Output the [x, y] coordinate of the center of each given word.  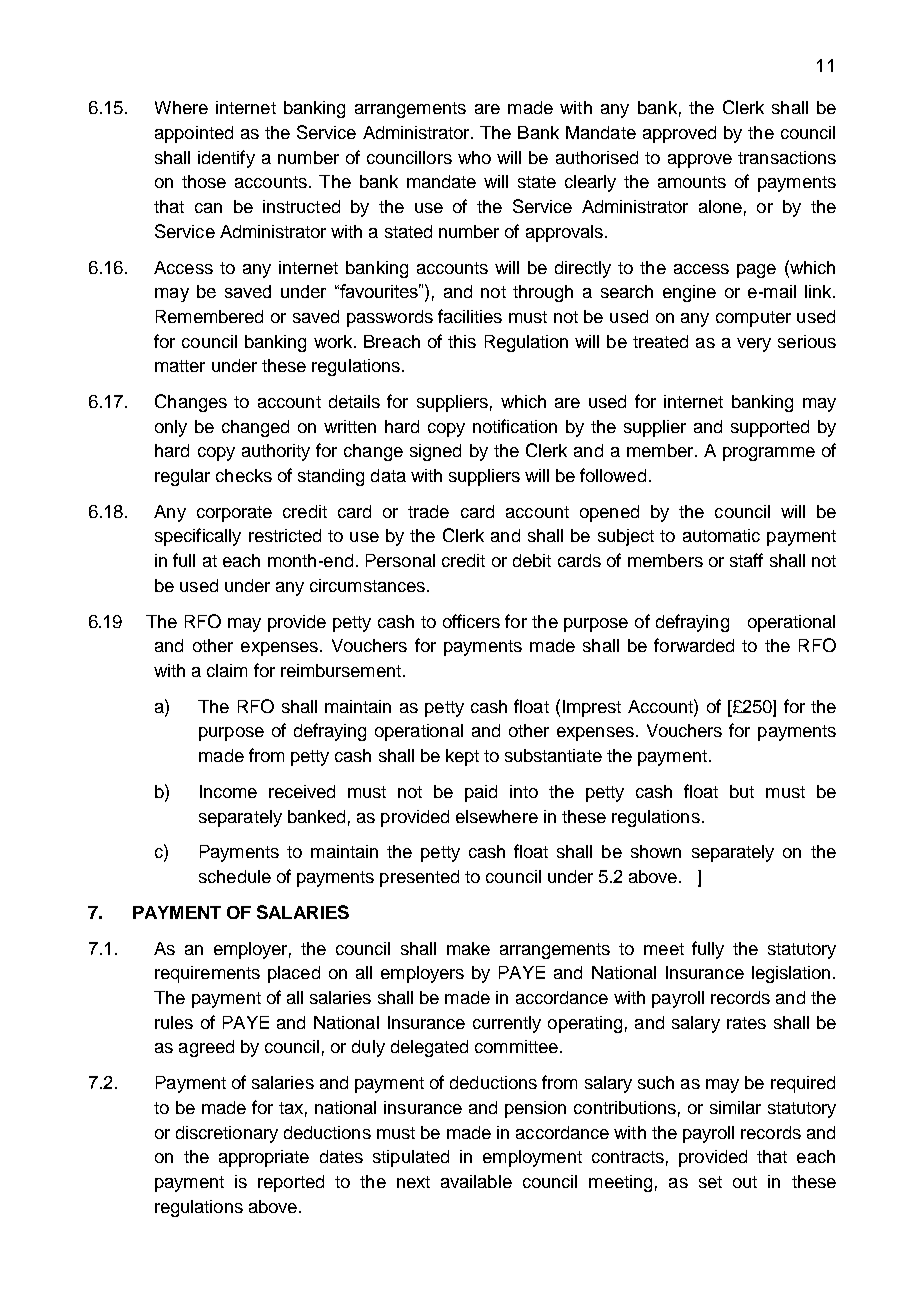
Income [228, 791]
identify [226, 159]
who [474, 157]
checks [244, 475]
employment [532, 1158]
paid [481, 793]
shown [656, 851]
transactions [787, 157]
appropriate [264, 1158]
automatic [721, 535]
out [745, 1182]
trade [428, 511]
